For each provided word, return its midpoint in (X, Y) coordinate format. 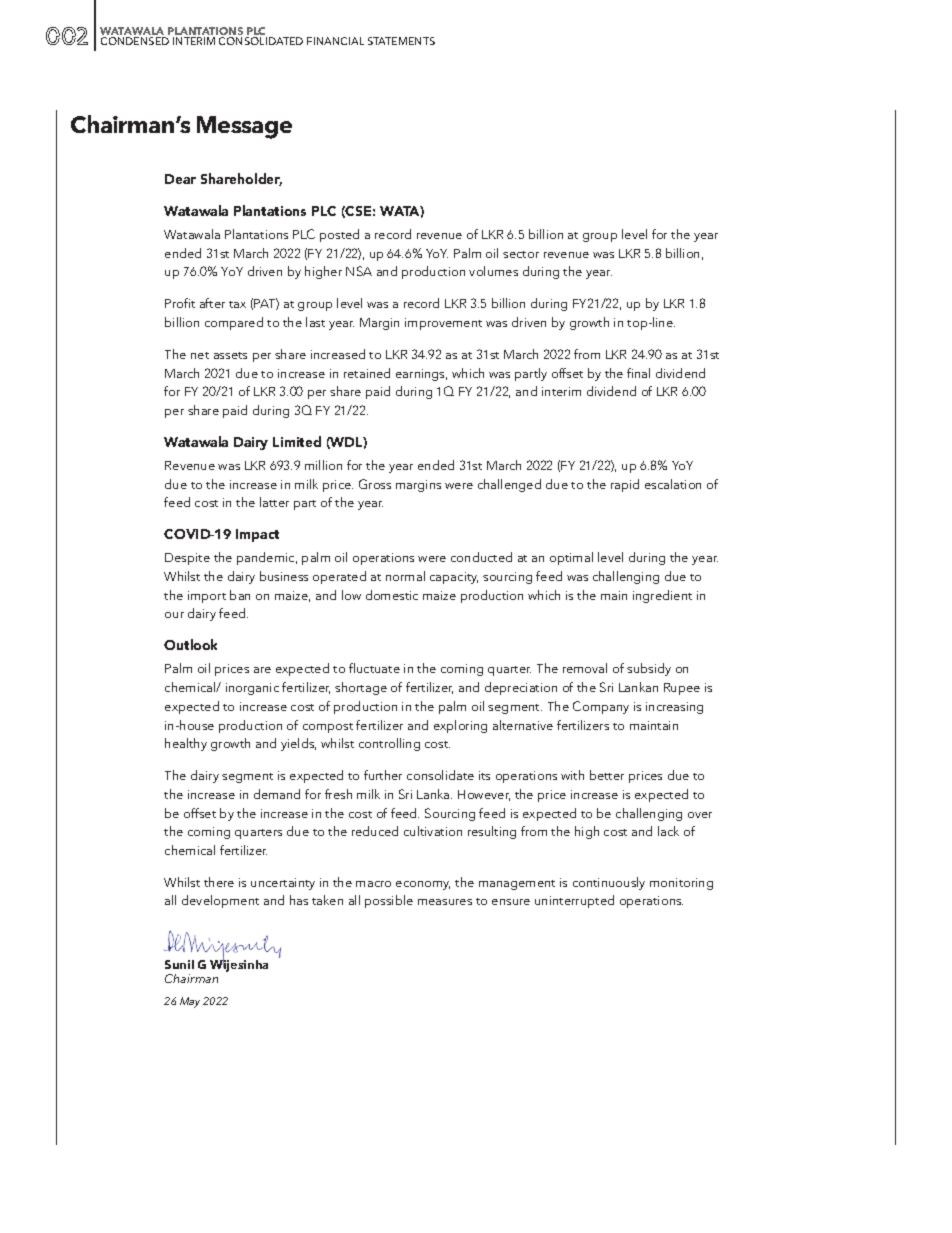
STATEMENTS (401, 41)
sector (521, 254)
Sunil (179, 964)
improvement (443, 324)
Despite (187, 559)
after (212, 303)
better (607, 775)
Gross (375, 484)
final (638, 373)
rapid (625, 485)
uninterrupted (574, 901)
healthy (186, 744)
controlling (389, 744)
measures (445, 902)
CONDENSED (135, 41)
